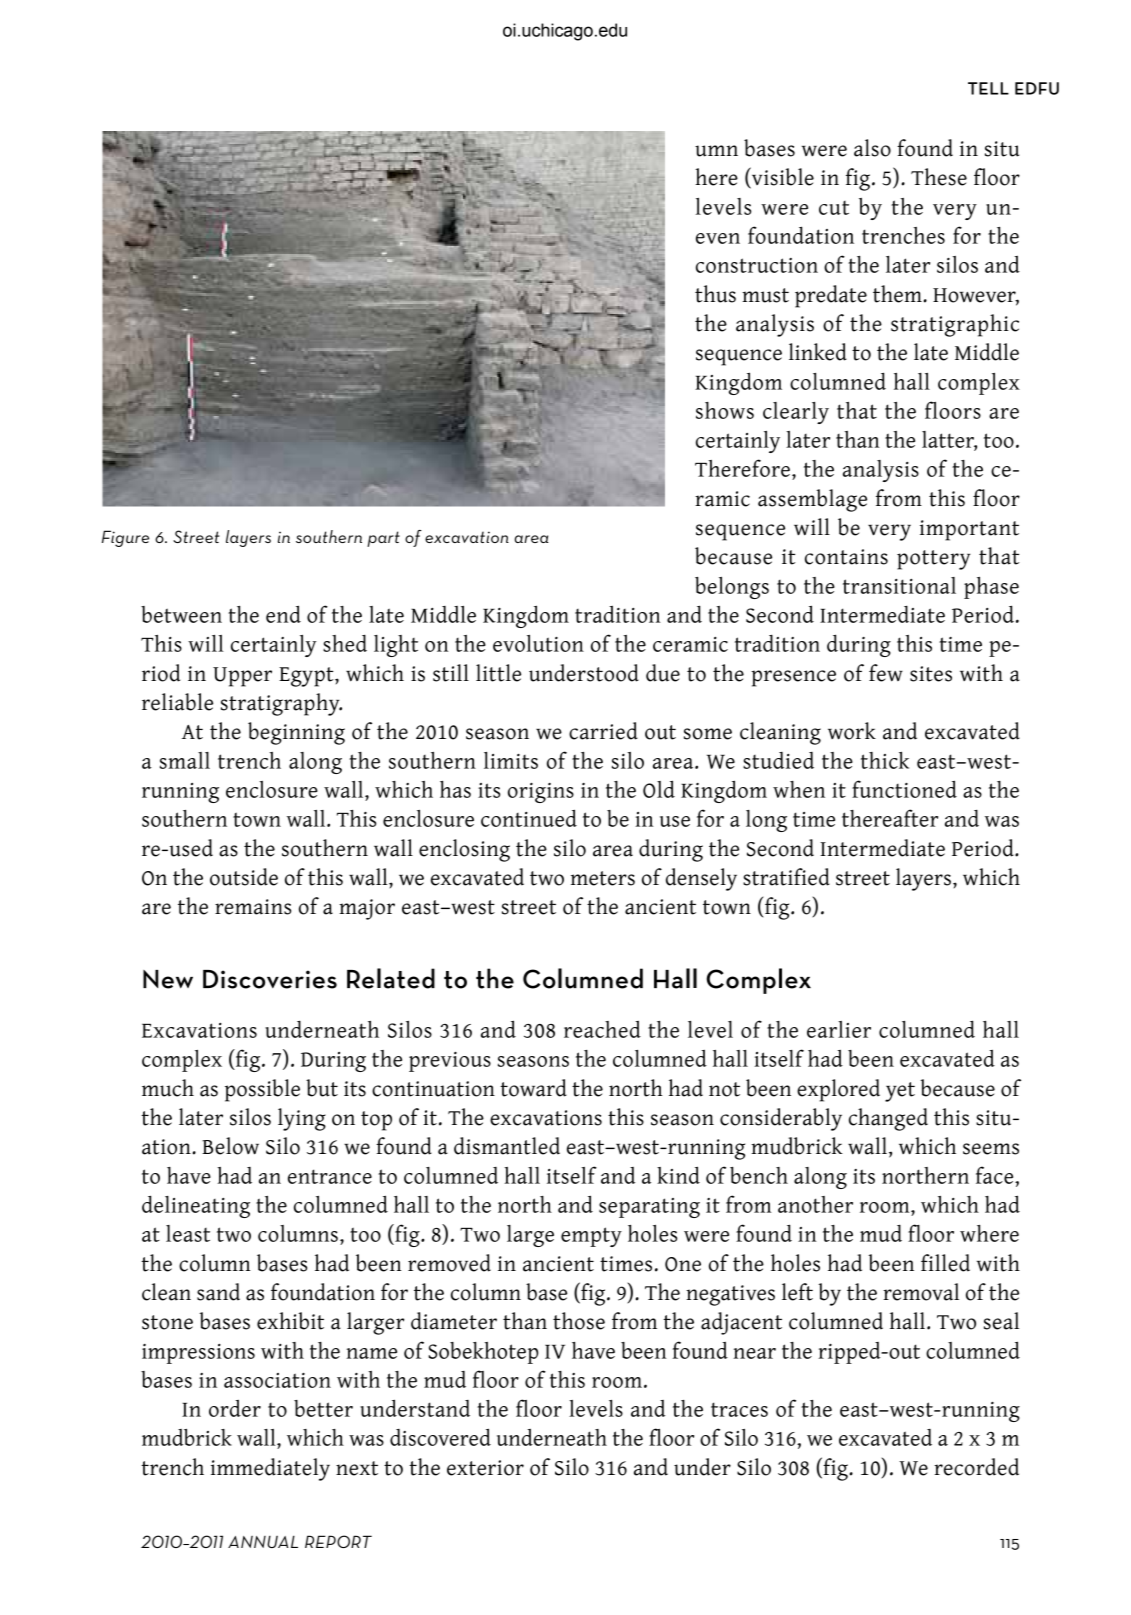 This screenshot has width=1131, height=1615. I want to click on outside, so click(244, 877).
